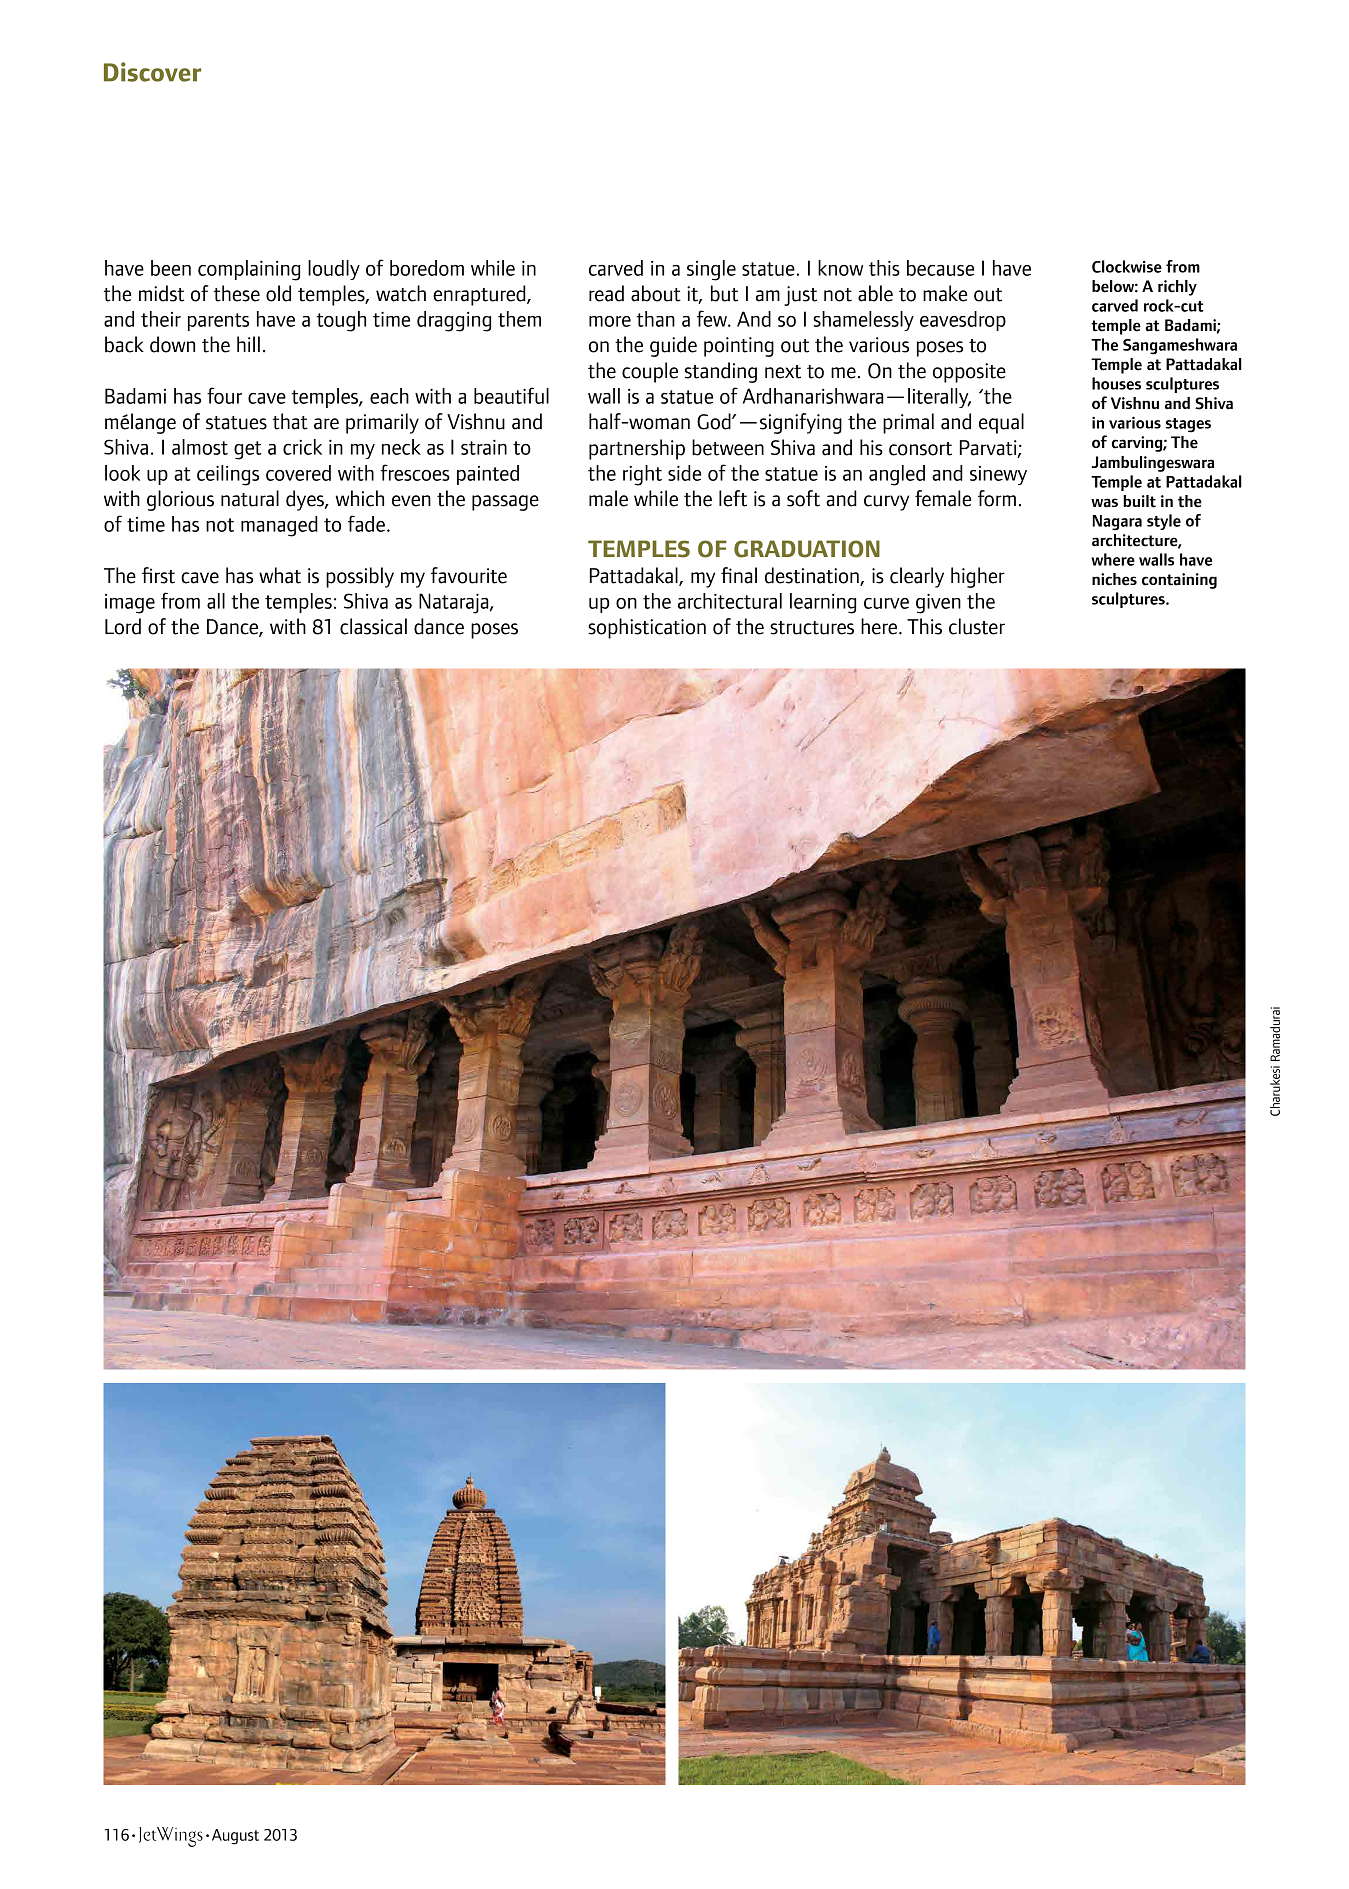  I want to click on equal, so click(1001, 423).
